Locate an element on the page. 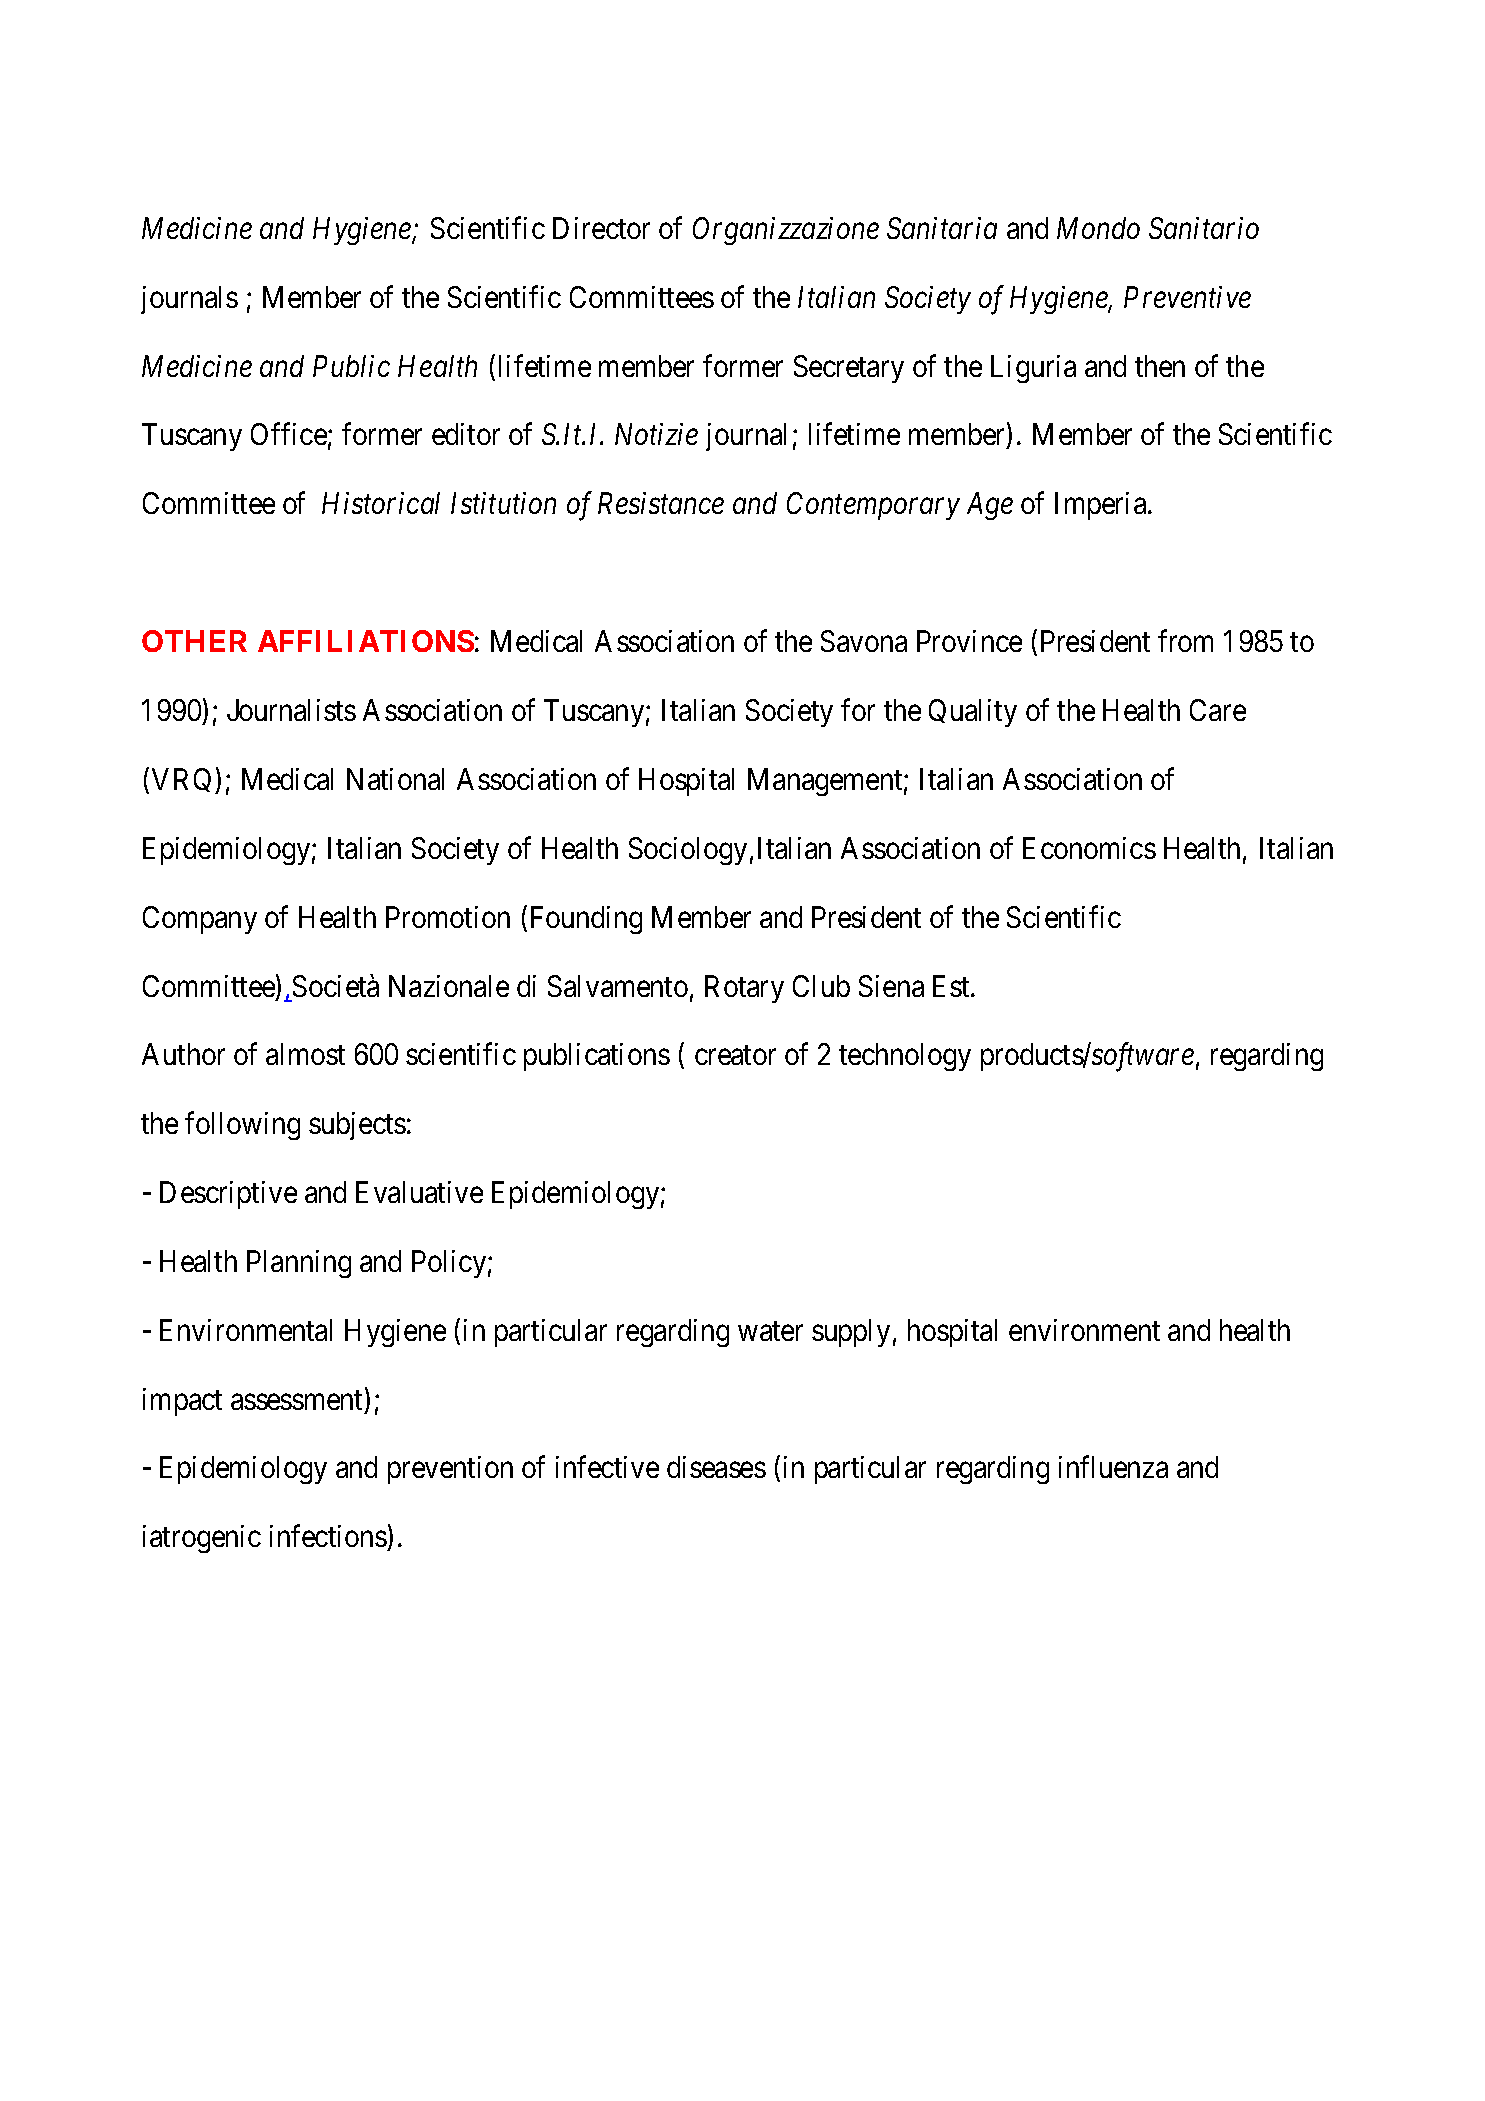 This page has height=2101, width=1485. Province is located at coordinates (969, 641).
